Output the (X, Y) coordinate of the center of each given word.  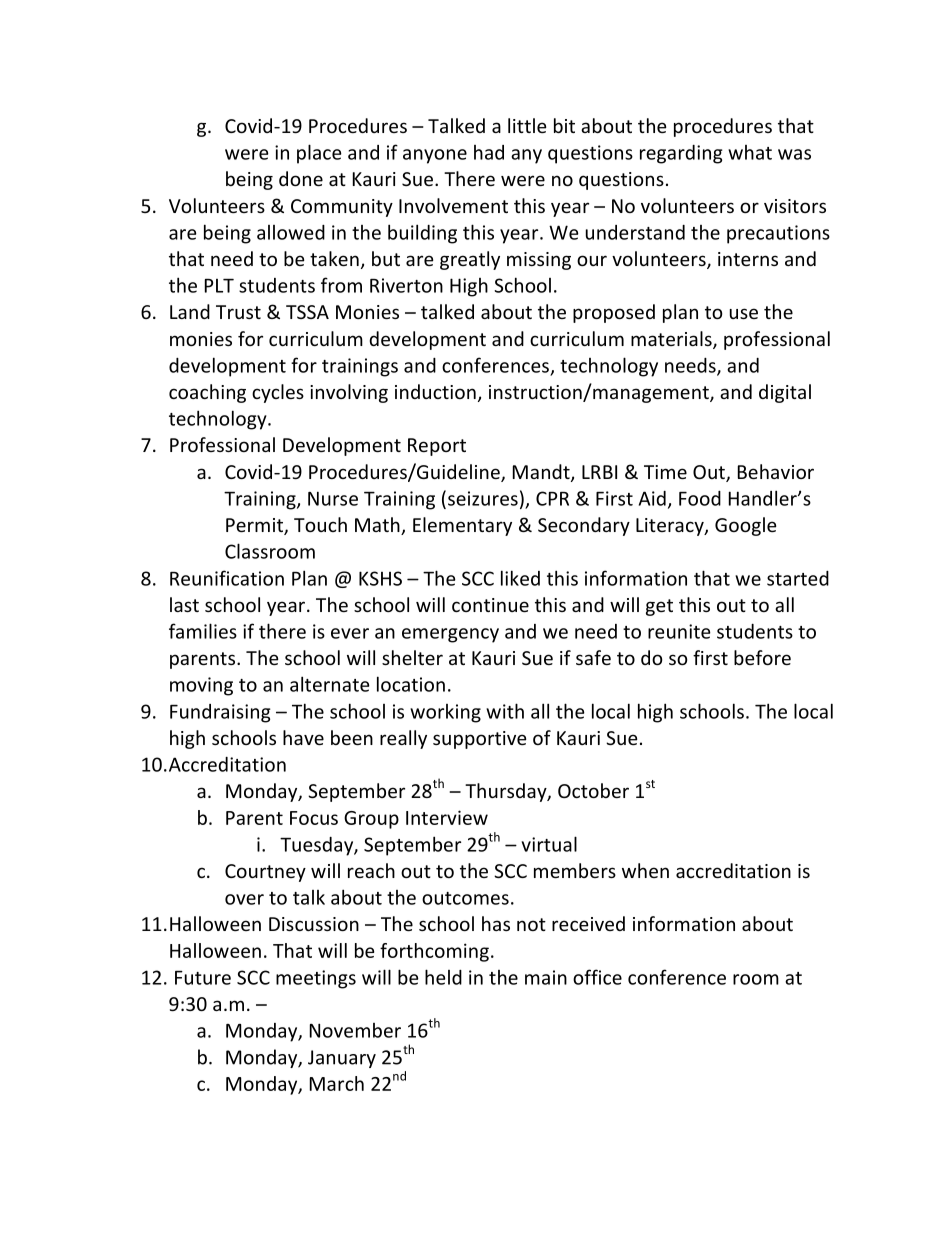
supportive (480, 740)
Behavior (776, 471)
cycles (278, 393)
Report (437, 447)
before (762, 657)
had (489, 152)
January (342, 1059)
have (303, 737)
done (301, 178)
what (750, 152)
